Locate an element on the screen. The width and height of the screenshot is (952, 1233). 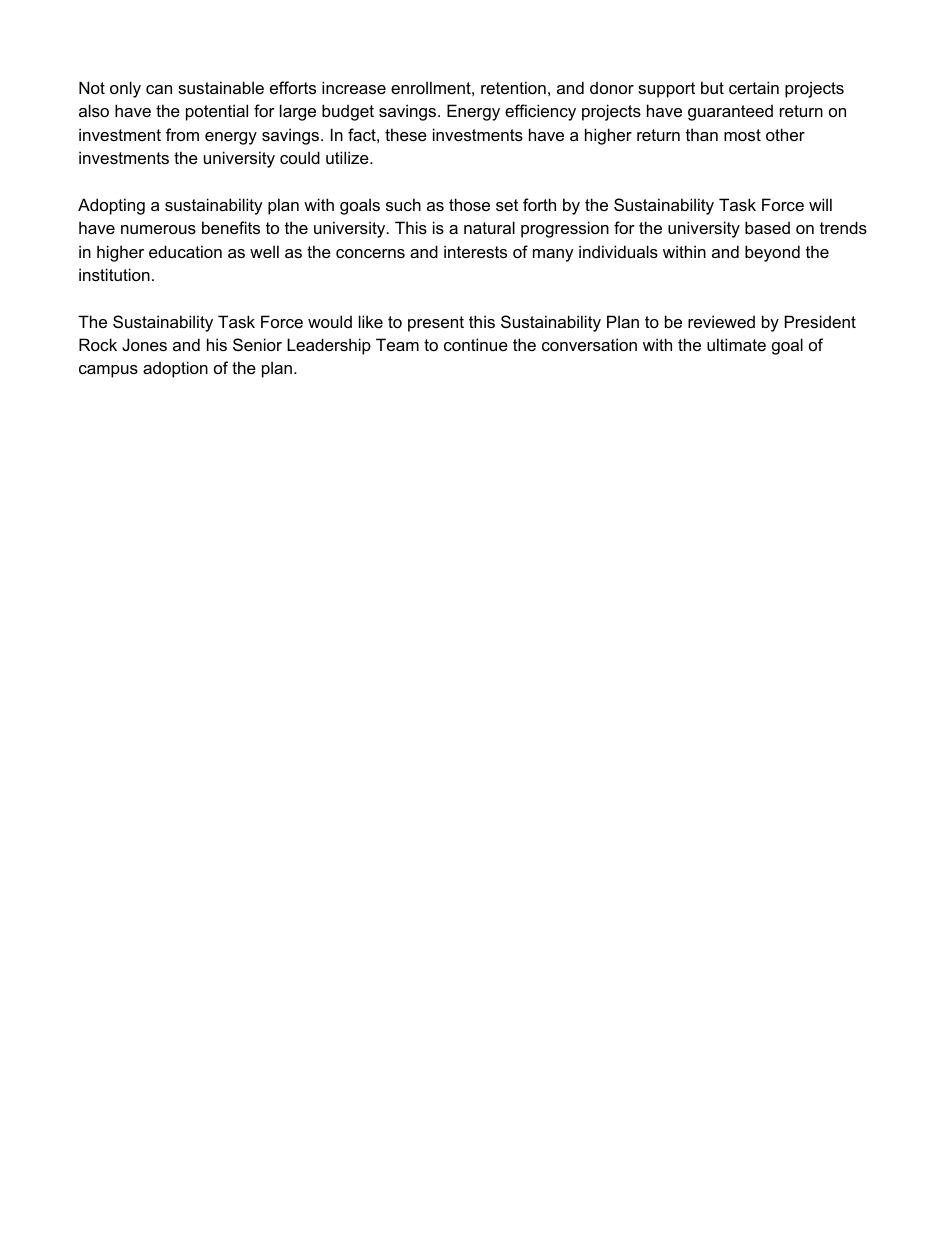
will is located at coordinates (820, 204).
